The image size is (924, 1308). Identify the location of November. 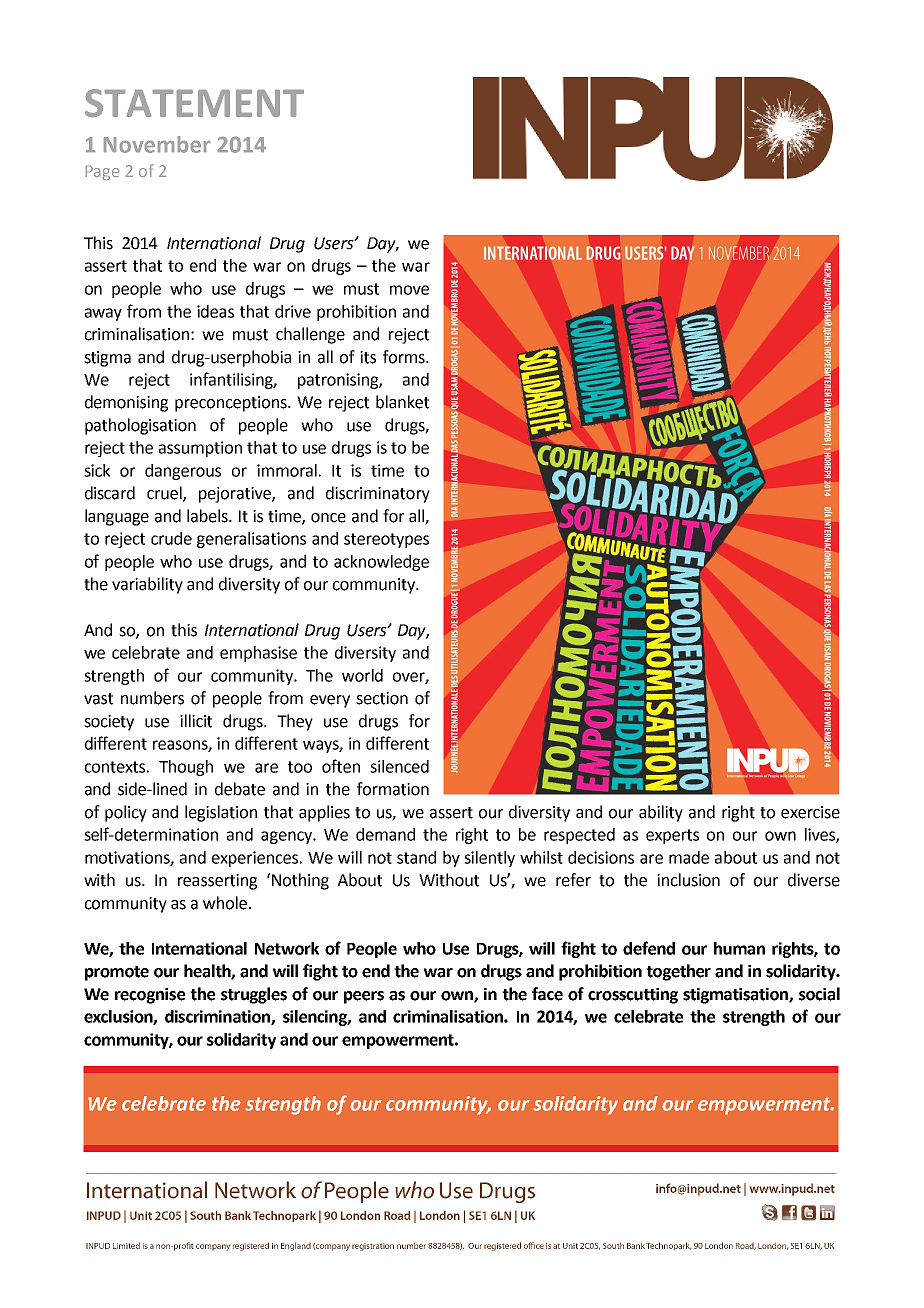
(157, 144).
